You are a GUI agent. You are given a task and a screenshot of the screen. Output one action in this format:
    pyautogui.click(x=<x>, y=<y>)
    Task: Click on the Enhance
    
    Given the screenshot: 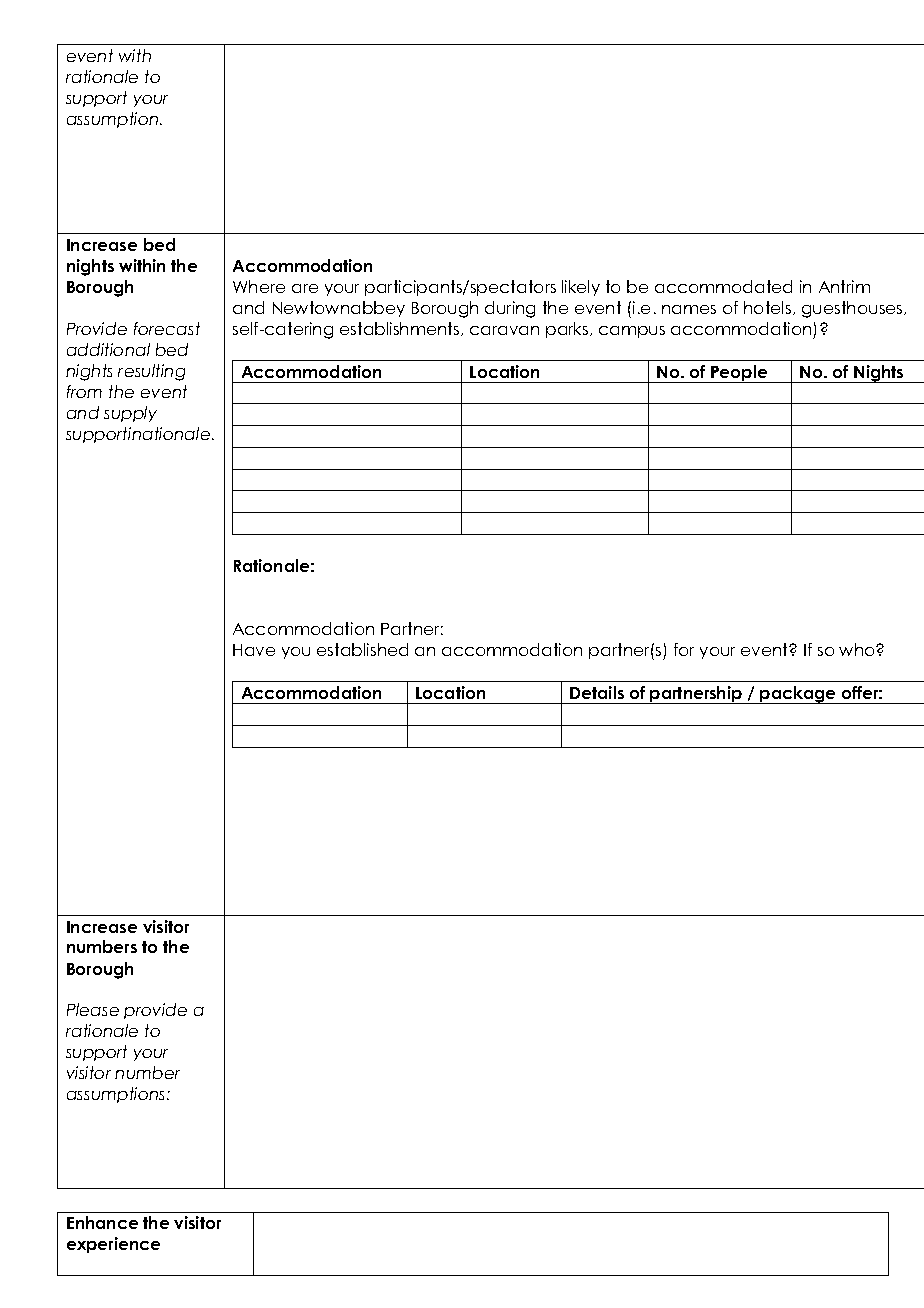 What is the action you would take?
    pyautogui.click(x=102, y=1222)
